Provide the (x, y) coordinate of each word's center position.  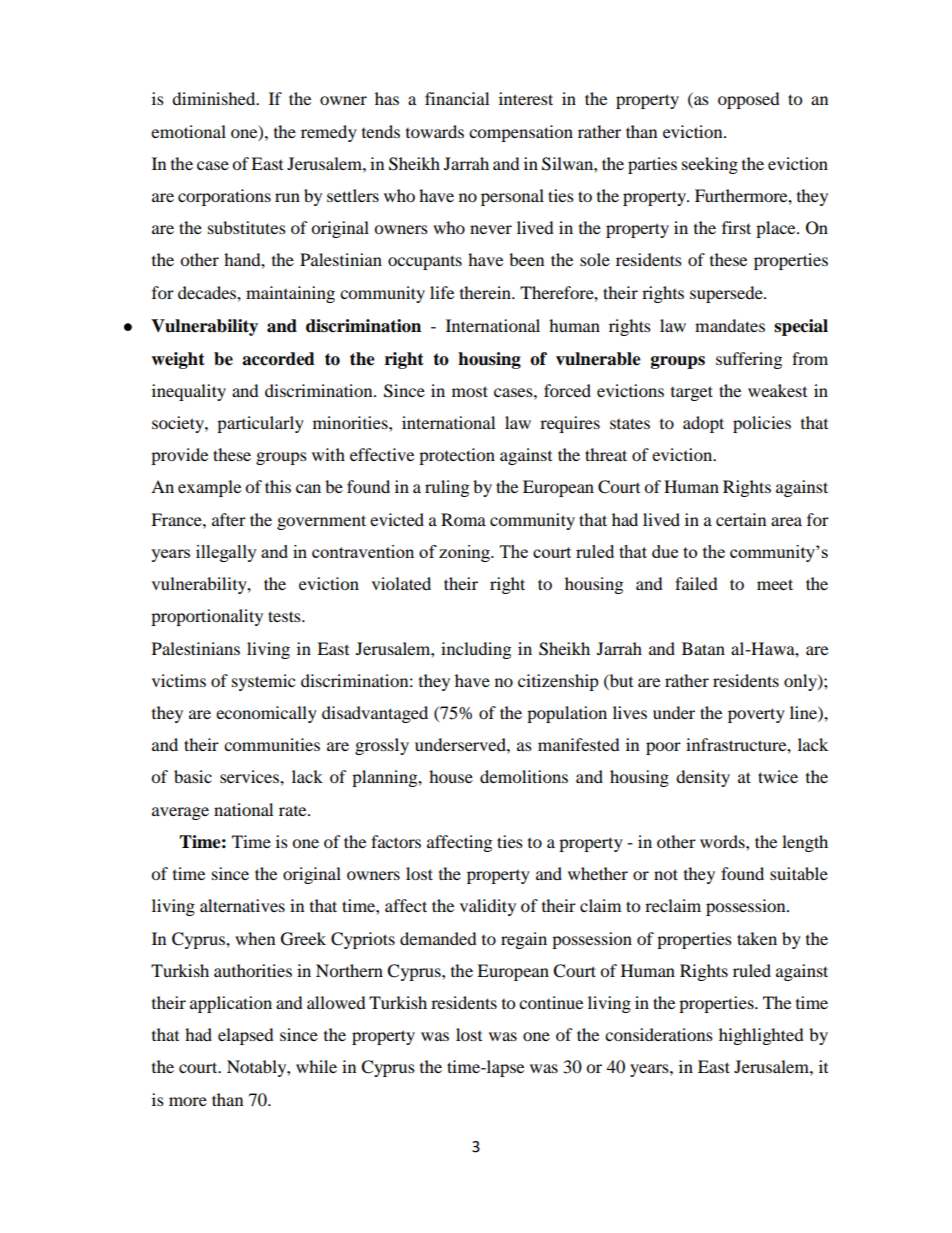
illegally (226, 553)
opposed (749, 100)
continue (551, 1002)
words (723, 841)
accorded (278, 359)
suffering (749, 360)
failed (696, 583)
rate (294, 811)
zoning (465, 553)
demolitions (524, 776)
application (231, 1004)
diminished (215, 98)
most (470, 391)
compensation (521, 133)
